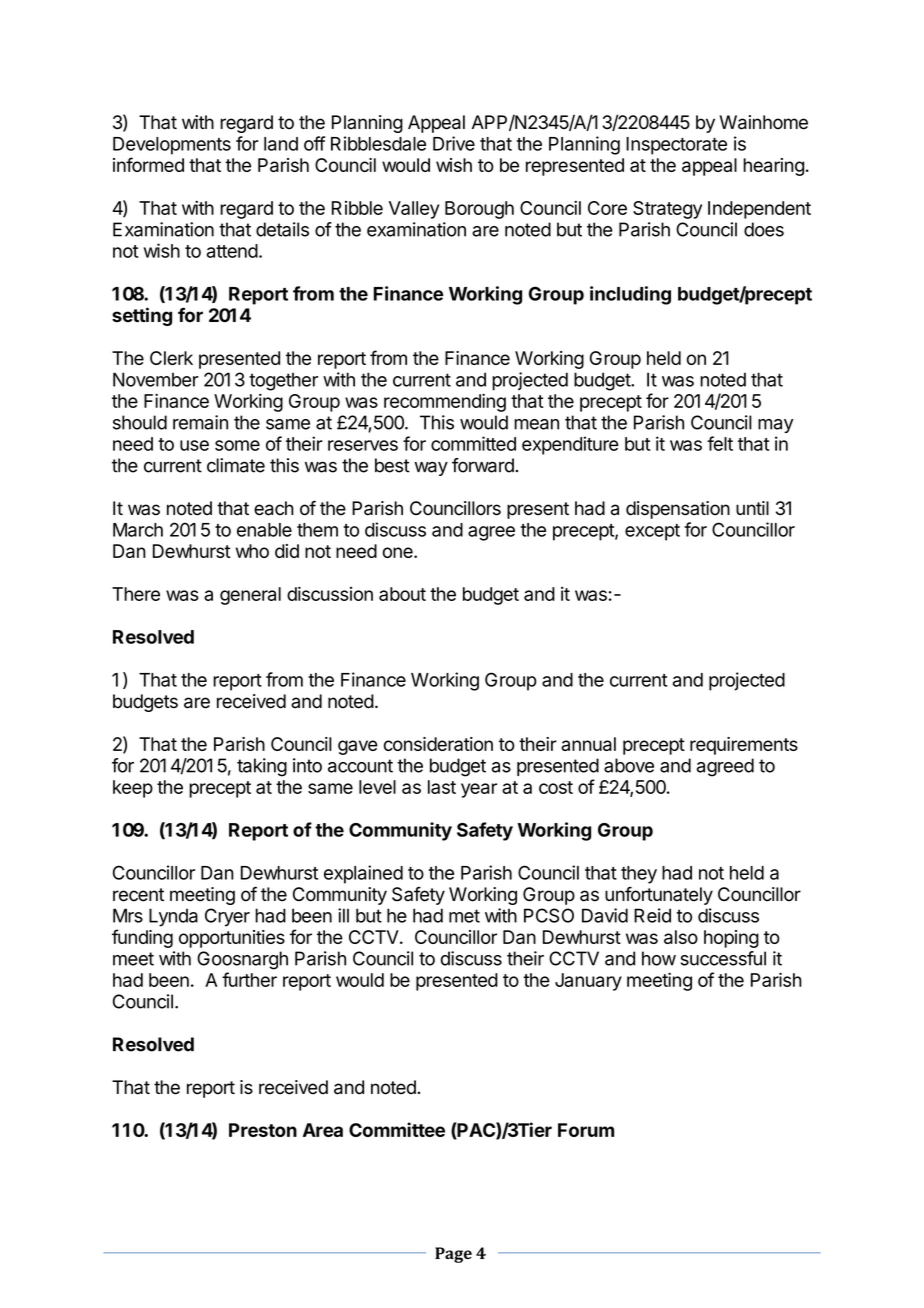 The image size is (924, 1308). Describe the element at coordinates (667, 210) in the screenshot. I see `Strategy` at that location.
